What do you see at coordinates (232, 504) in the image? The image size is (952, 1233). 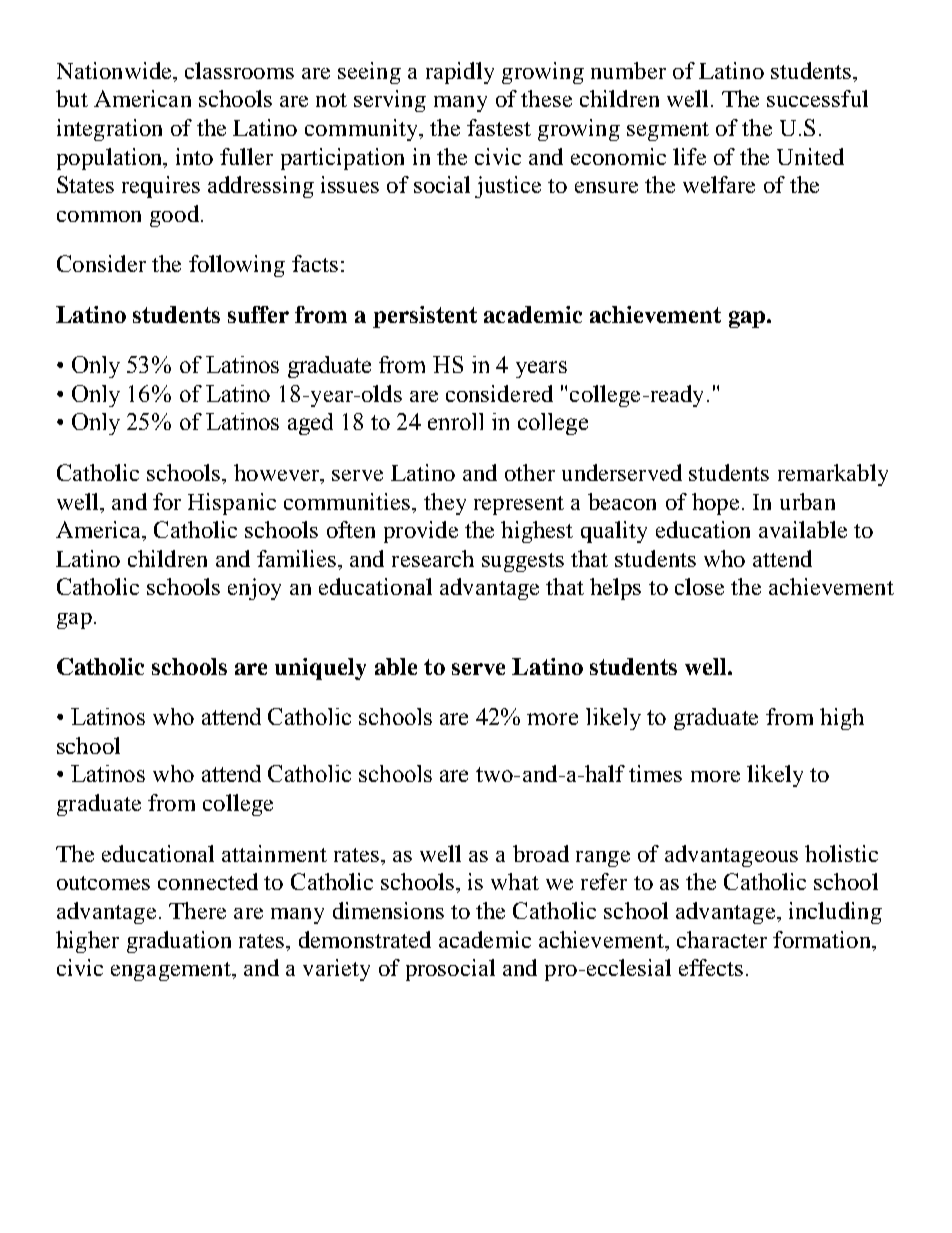 I see `Hispanic` at bounding box center [232, 504].
